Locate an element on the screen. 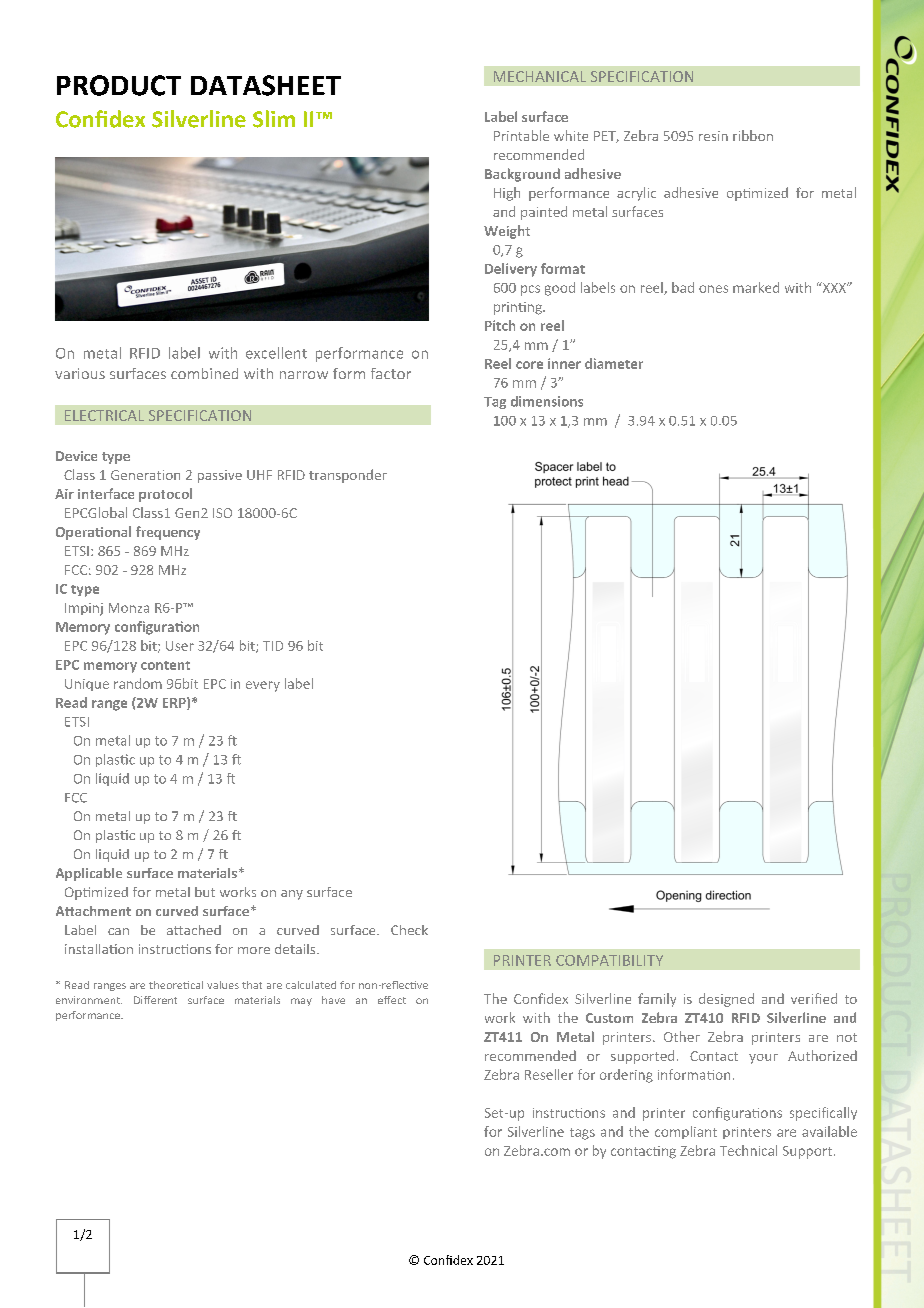 This screenshot has width=924, height=1308. combined is located at coordinates (204, 373).
